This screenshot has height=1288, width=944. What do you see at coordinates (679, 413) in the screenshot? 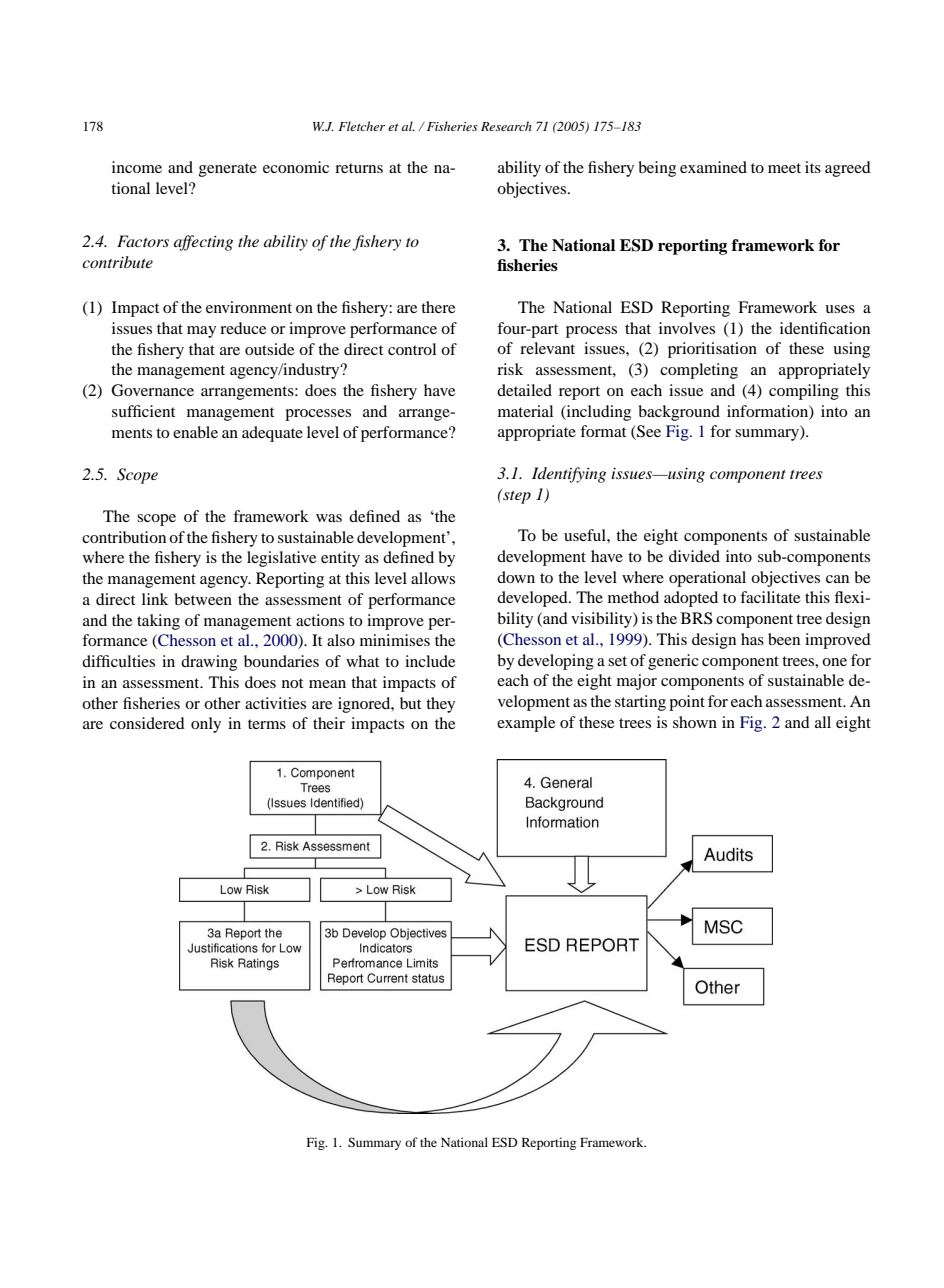
I see `background` at bounding box center [679, 413].
